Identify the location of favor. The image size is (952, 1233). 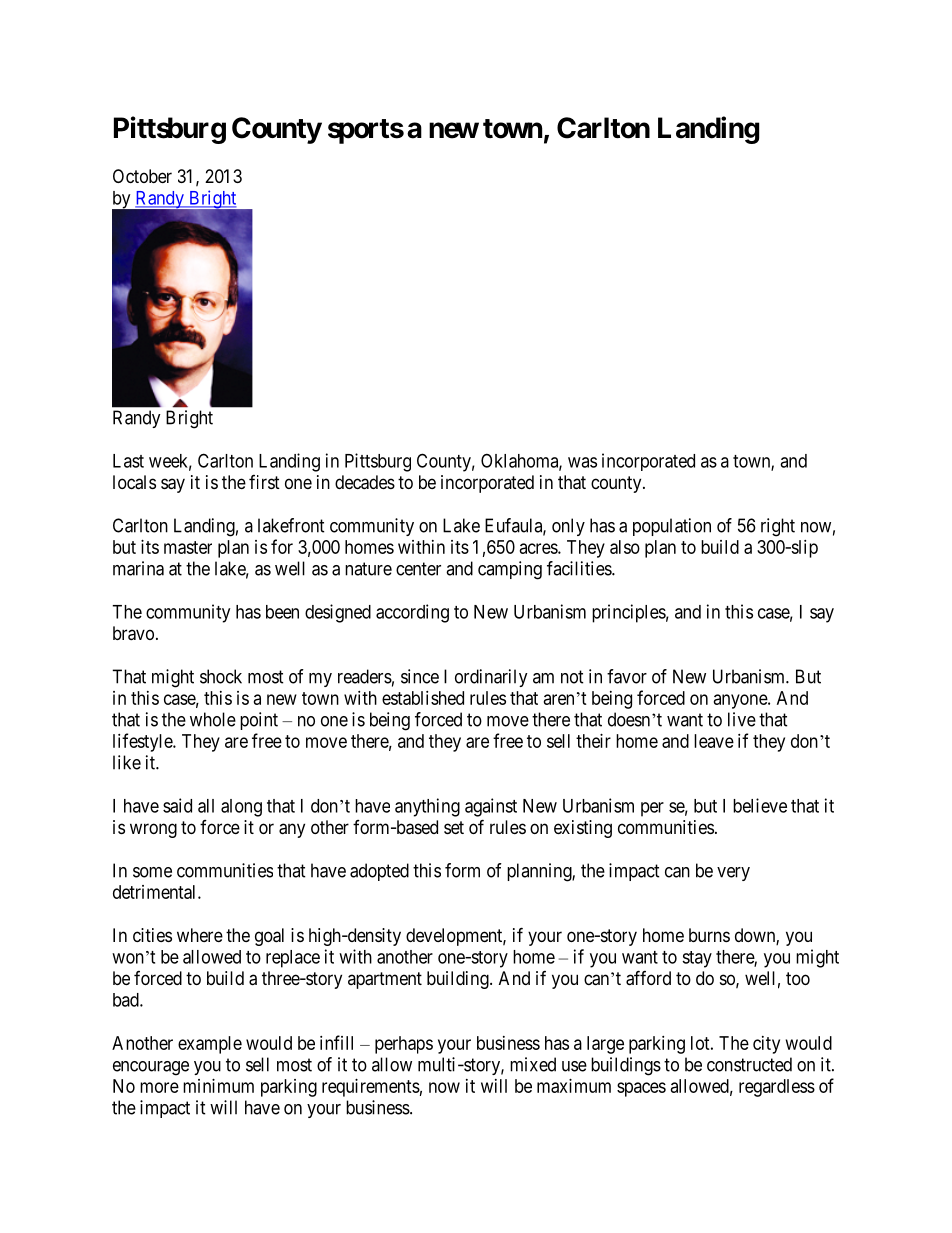
(627, 676).
